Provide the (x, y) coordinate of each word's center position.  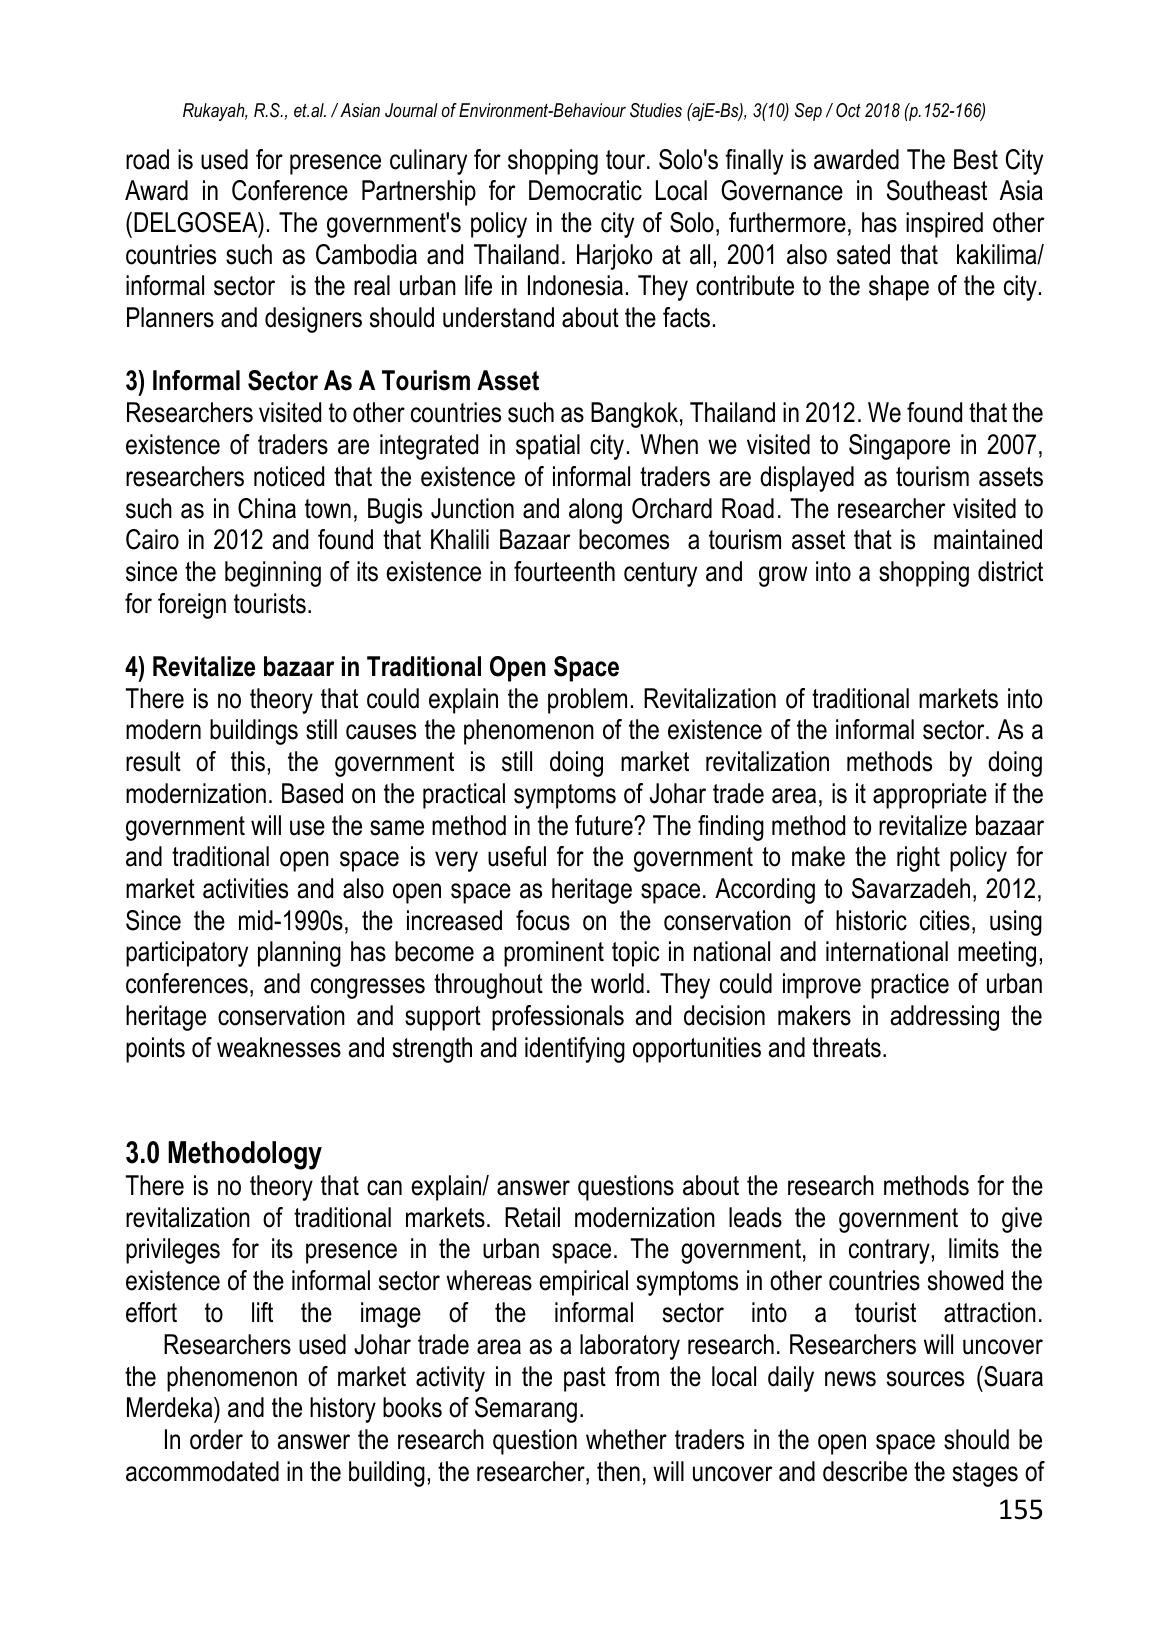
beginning (273, 574)
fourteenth (564, 571)
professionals (558, 1018)
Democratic (585, 190)
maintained (988, 539)
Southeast (937, 190)
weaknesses (279, 1047)
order (216, 1439)
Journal (411, 110)
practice (910, 986)
